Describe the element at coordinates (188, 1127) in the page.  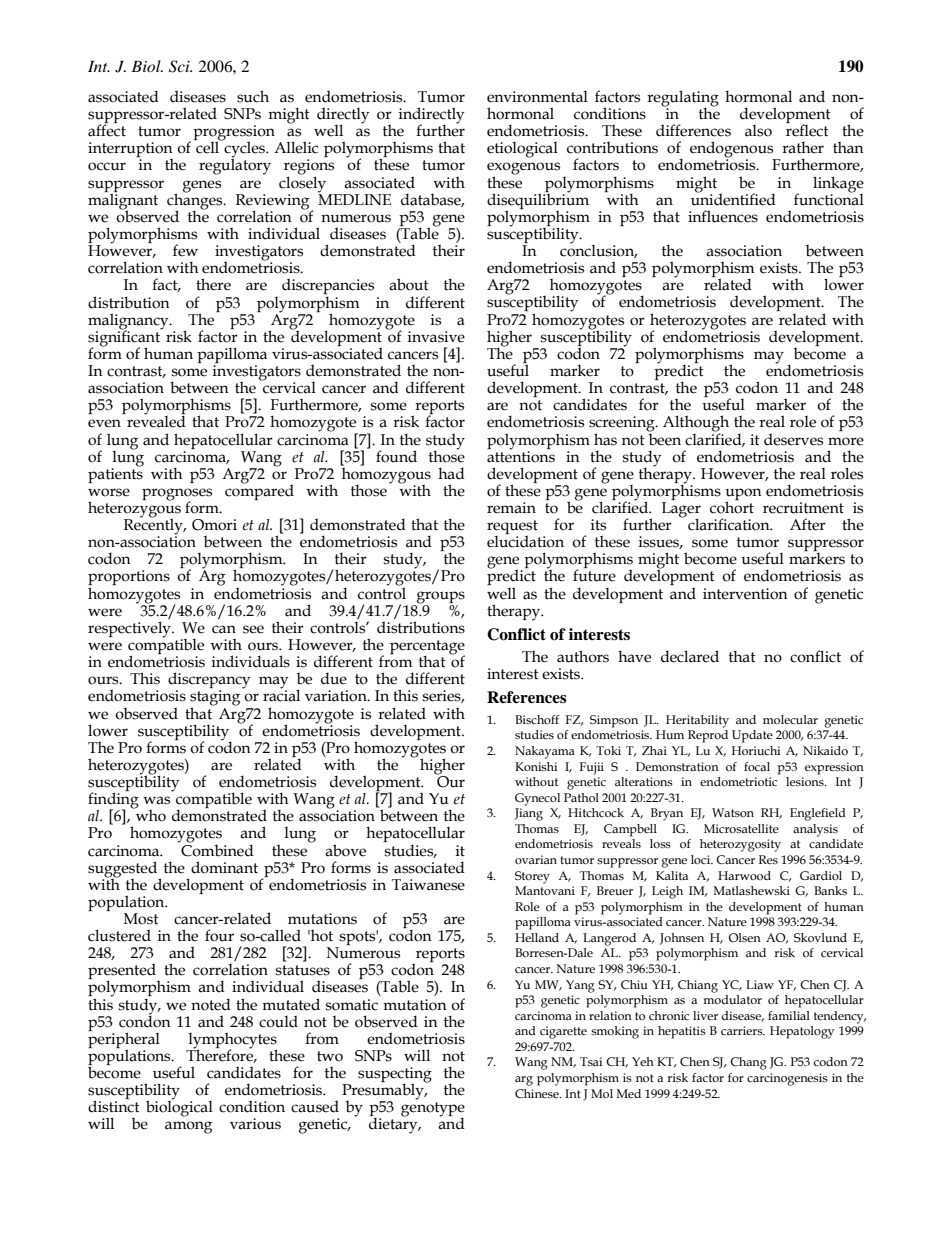
I see `among` at that location.
